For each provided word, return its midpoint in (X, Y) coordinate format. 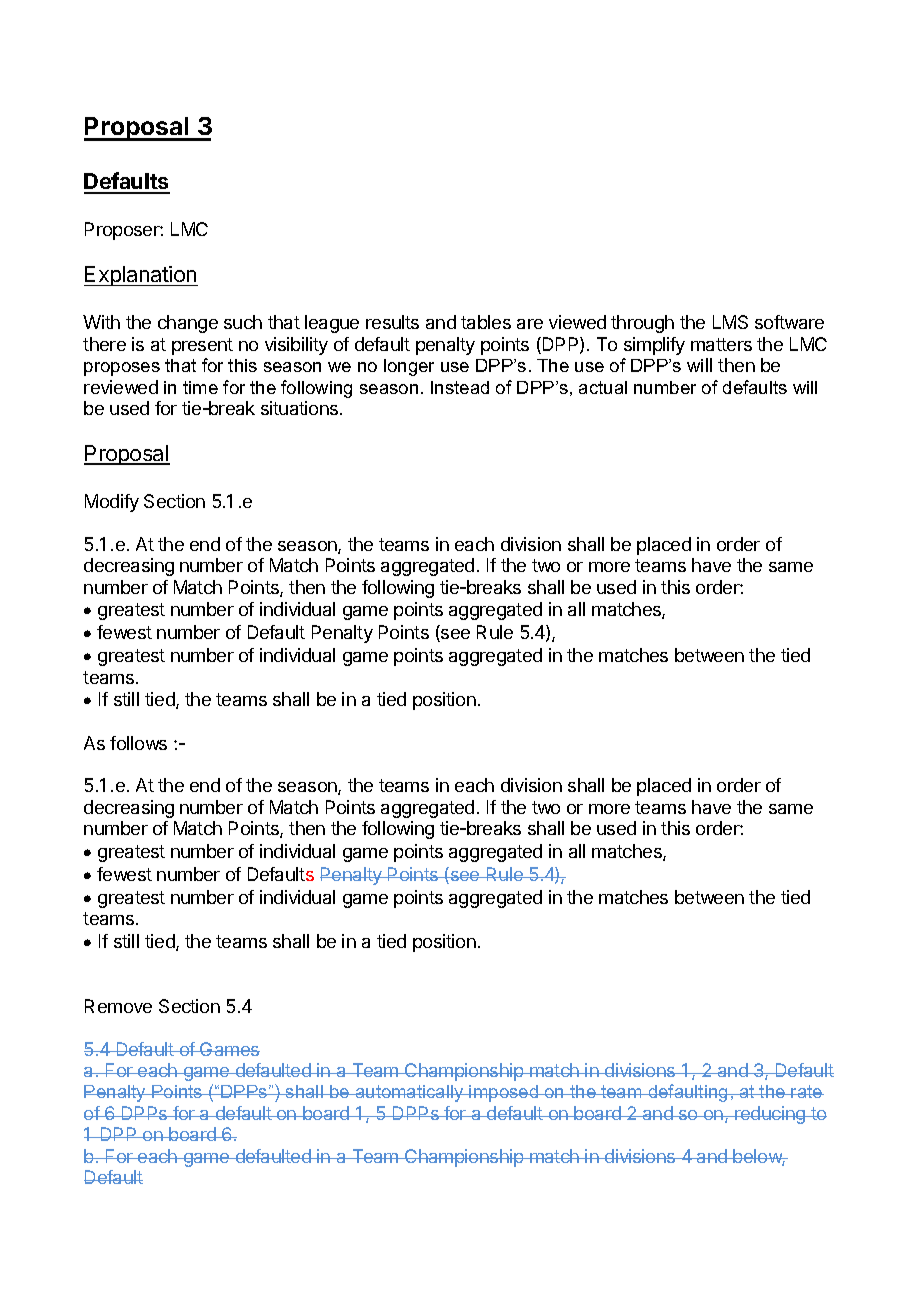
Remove (118, 1006)
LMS (730, 322)
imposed (504, 1093)
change (188, 324)
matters (721, 344)
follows (138, 743)
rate (807, 1091)
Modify (112, 503)
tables (486, 322)
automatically (409, 1093)
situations (301, 408)
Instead (460, 387)
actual (603, 387)
